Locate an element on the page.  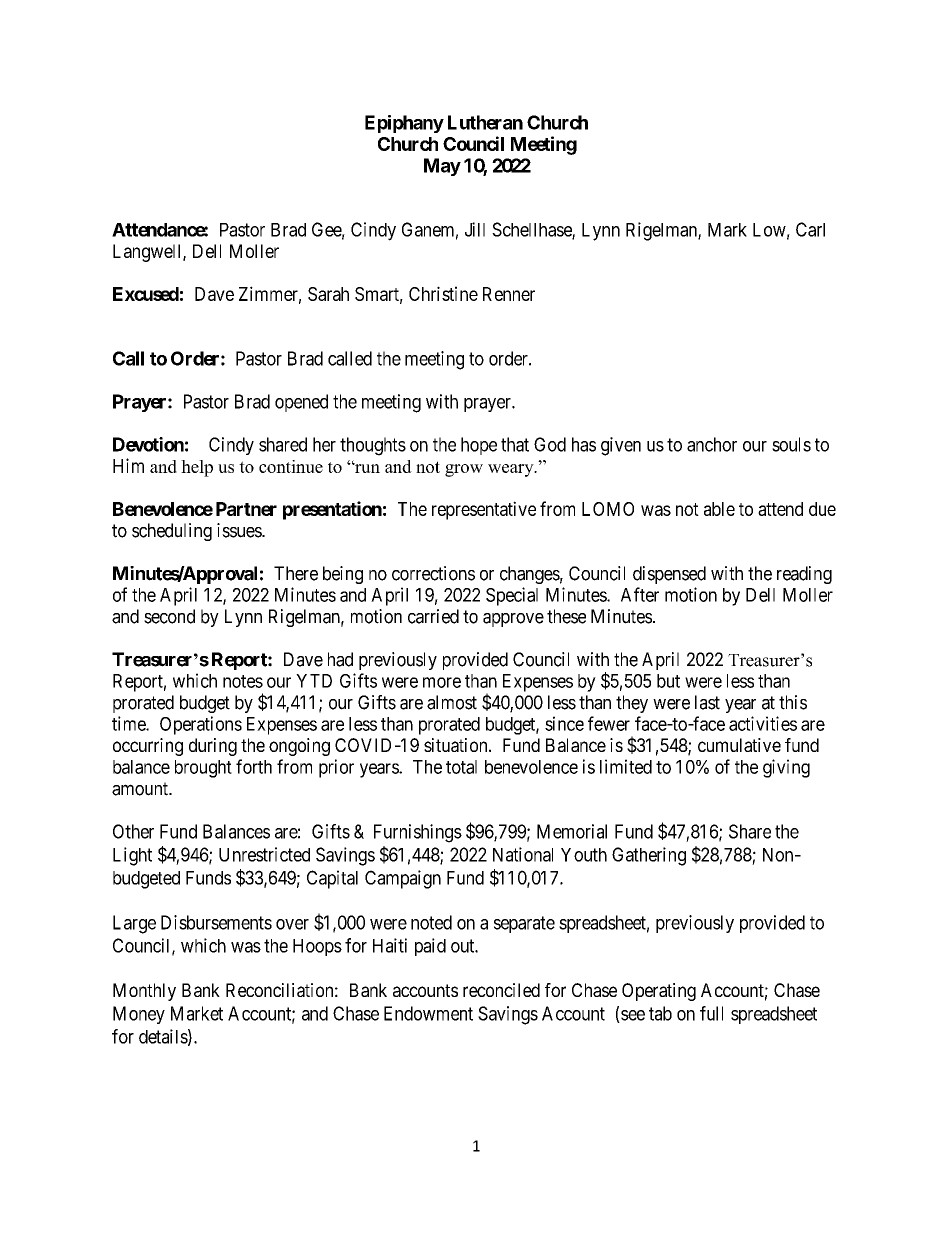
Lutheran is located at coordinates (485, 122).
